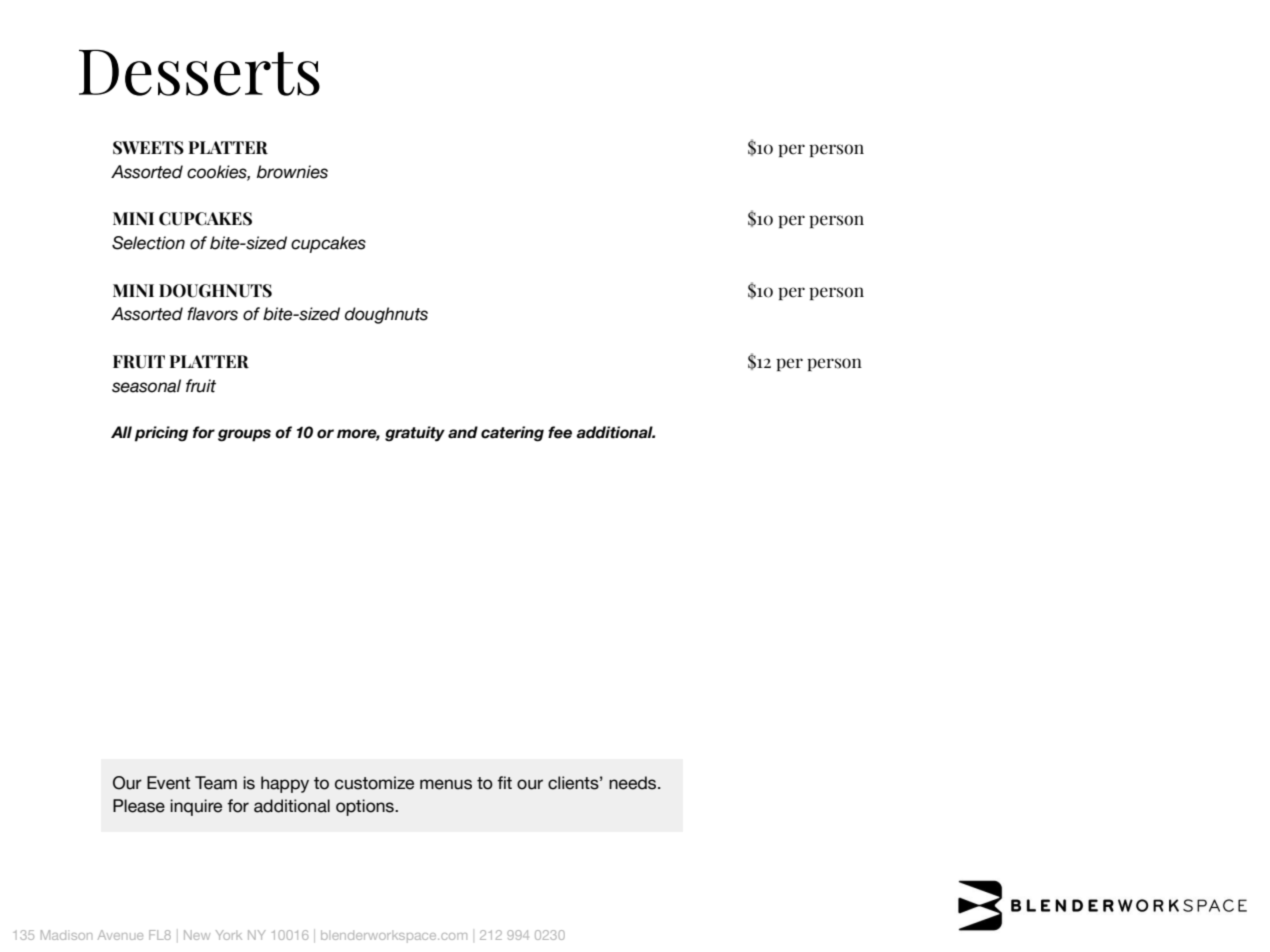 This screenshot has height=952, width=1270. Describe the element at coordinates (560, 432) in the screenshot. I see `fee` at that location.
